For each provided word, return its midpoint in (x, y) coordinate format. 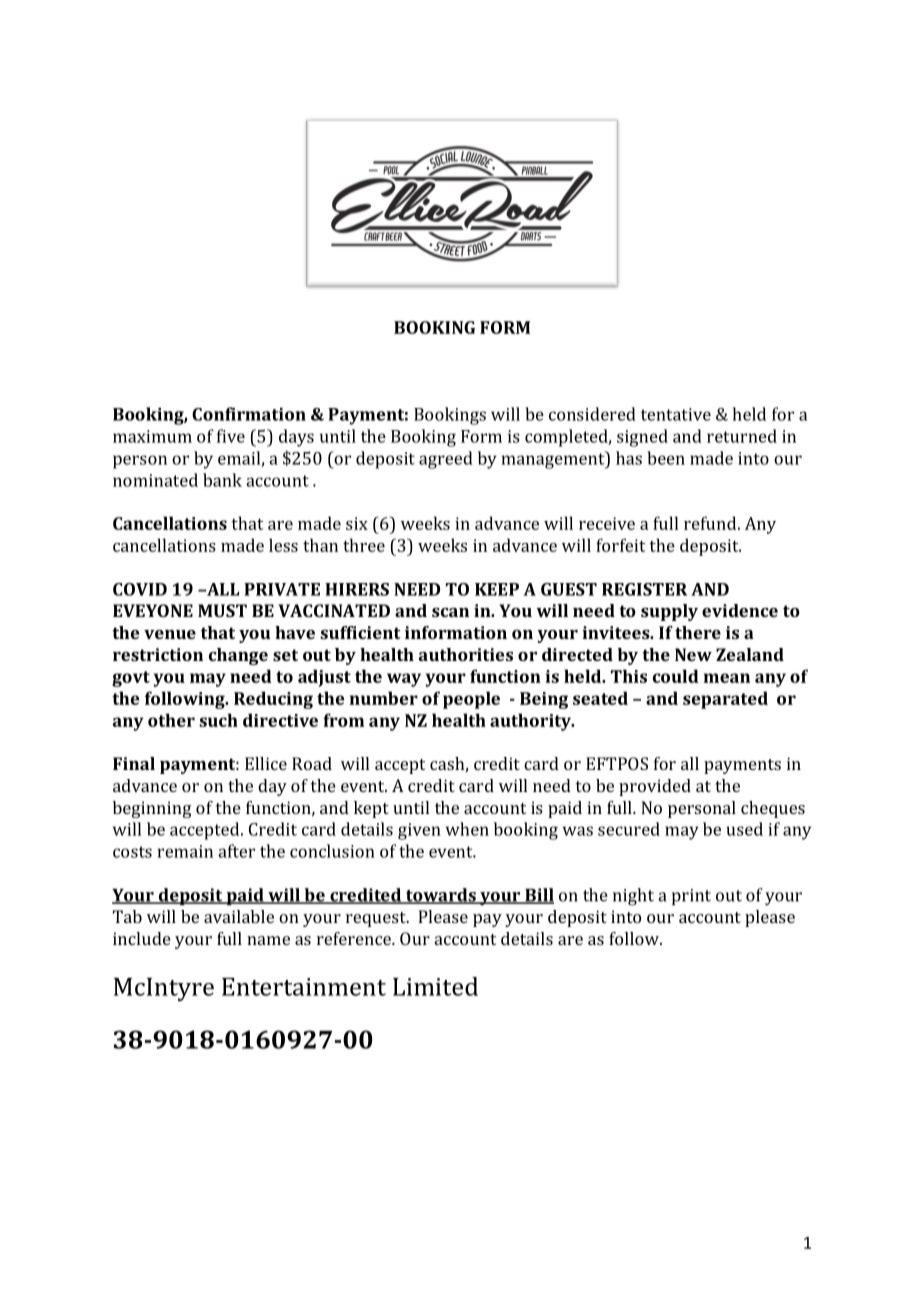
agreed (446, 460)
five (231, 436)
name (268, 940)
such (218, 720)
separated (725, 700)
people (471, 700)
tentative (676, 414)
